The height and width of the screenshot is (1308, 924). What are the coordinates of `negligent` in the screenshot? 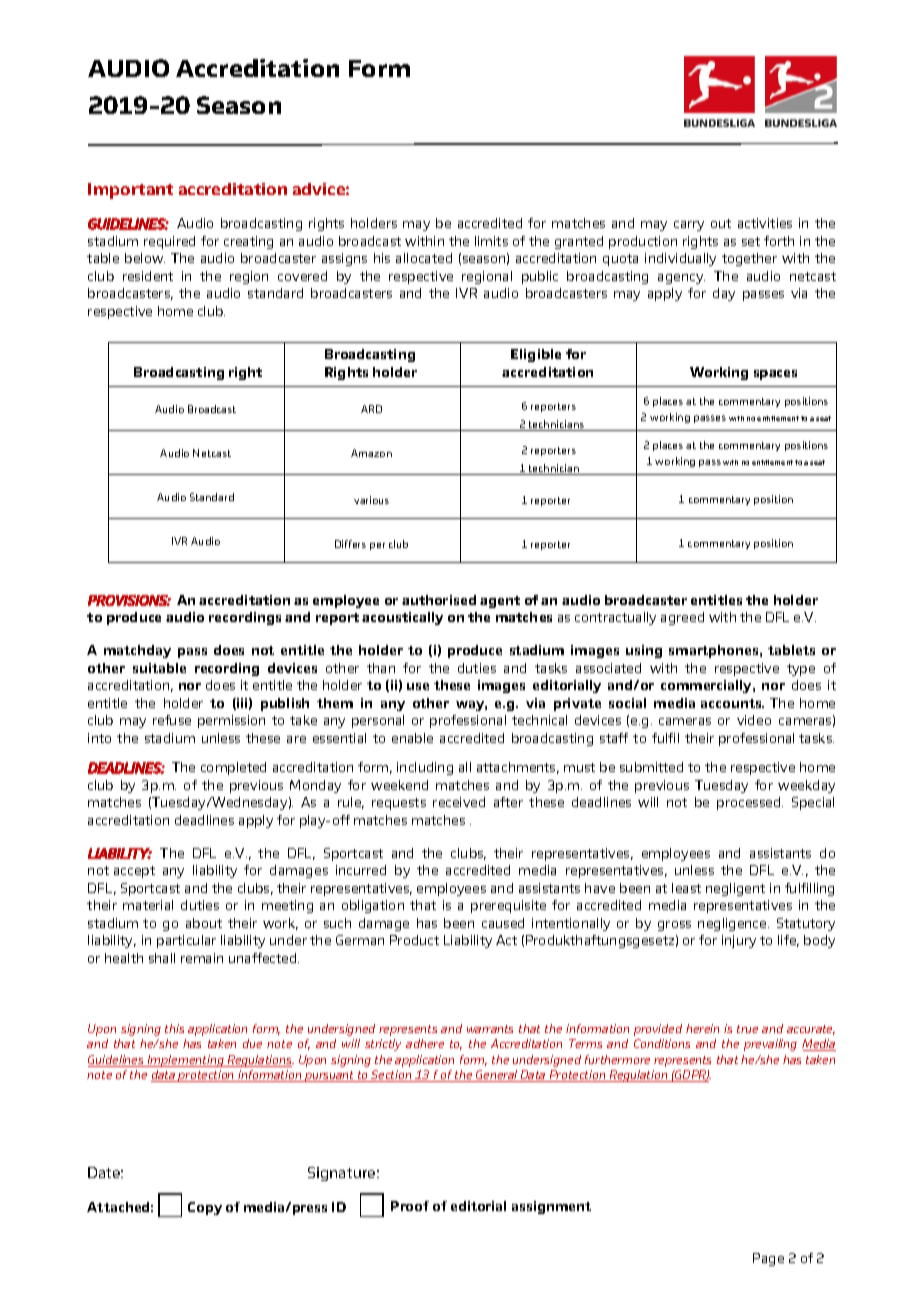 It's located at (735, 889).
